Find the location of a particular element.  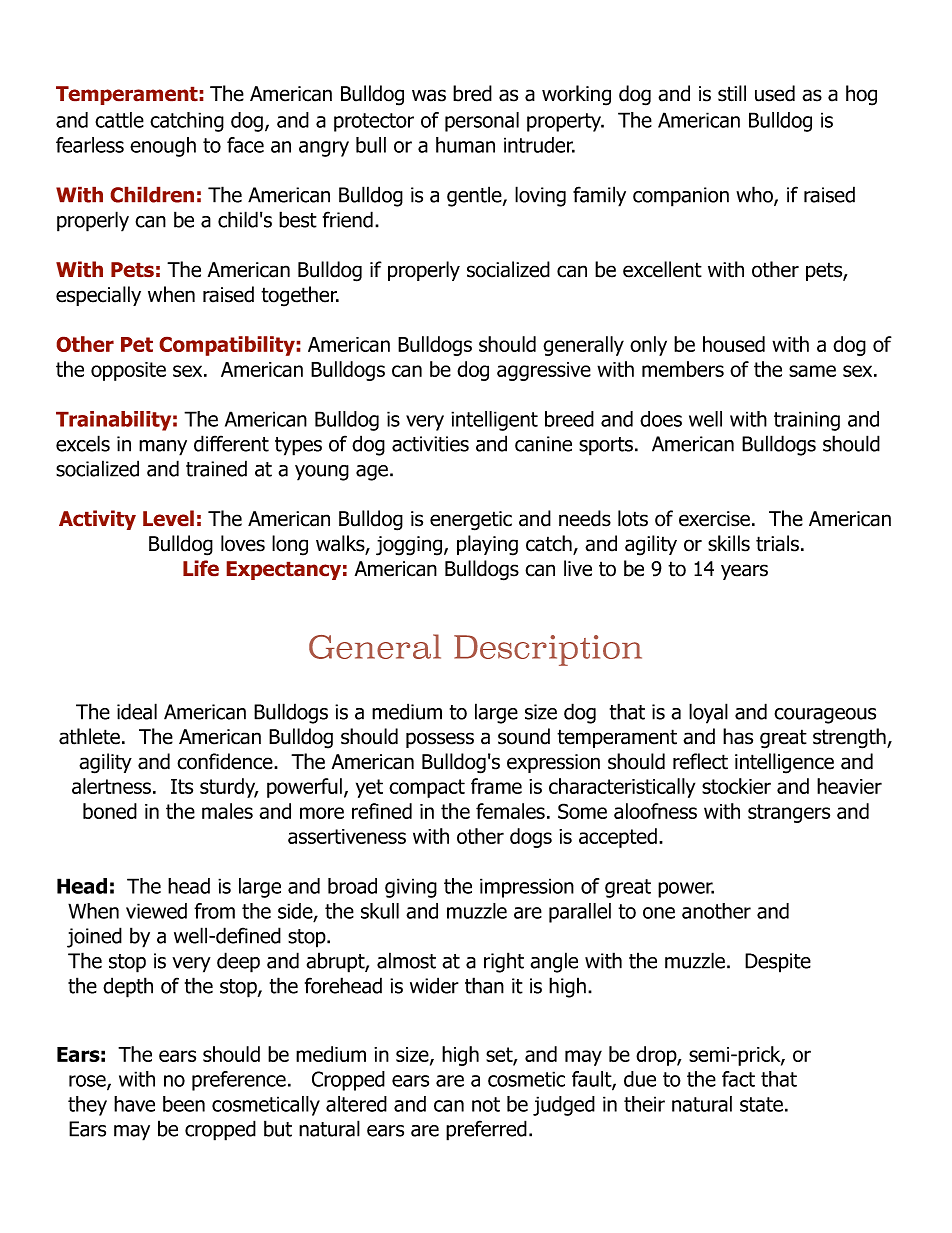

preferred is located at coordinates (486, 1130).
